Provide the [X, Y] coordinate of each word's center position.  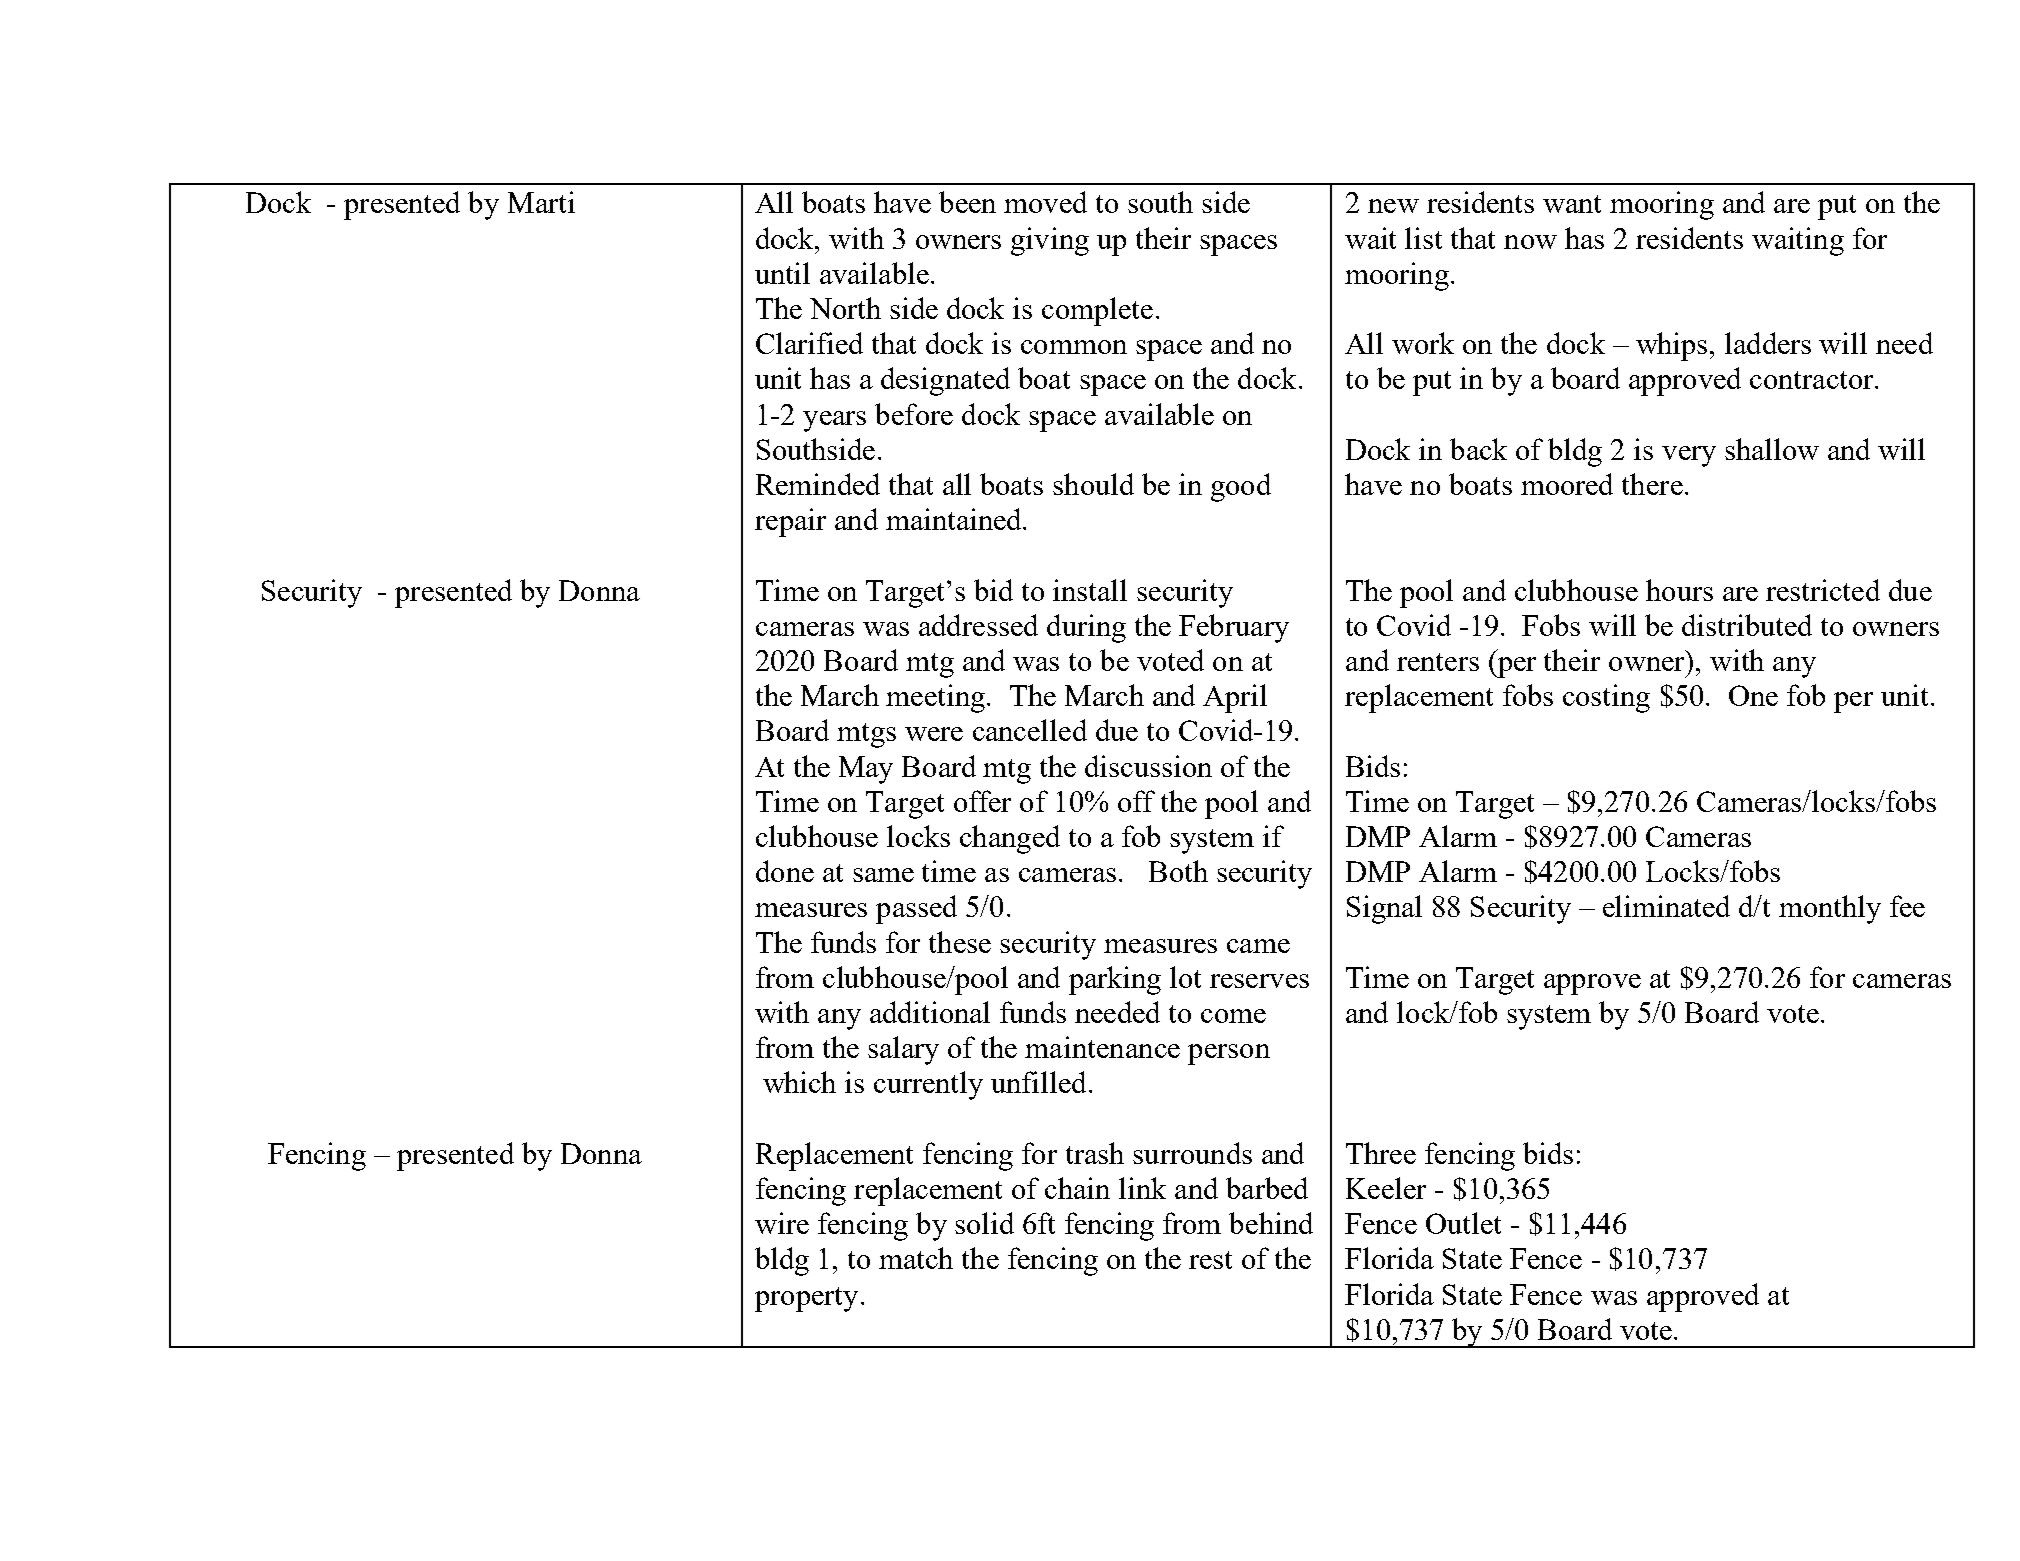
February [1234, 628]
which [799, 1082]
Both [1178, 871]
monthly [1830, 909]
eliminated [1666, 906]
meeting [937, 698]
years [834, 421]
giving [1050, 241]
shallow [1772, 449]
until [782, 273]
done [785, 871]
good [1241, 487]
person [1229, 1054]
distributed [1747, 625]
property [806, 1299]
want [1572, 204]
